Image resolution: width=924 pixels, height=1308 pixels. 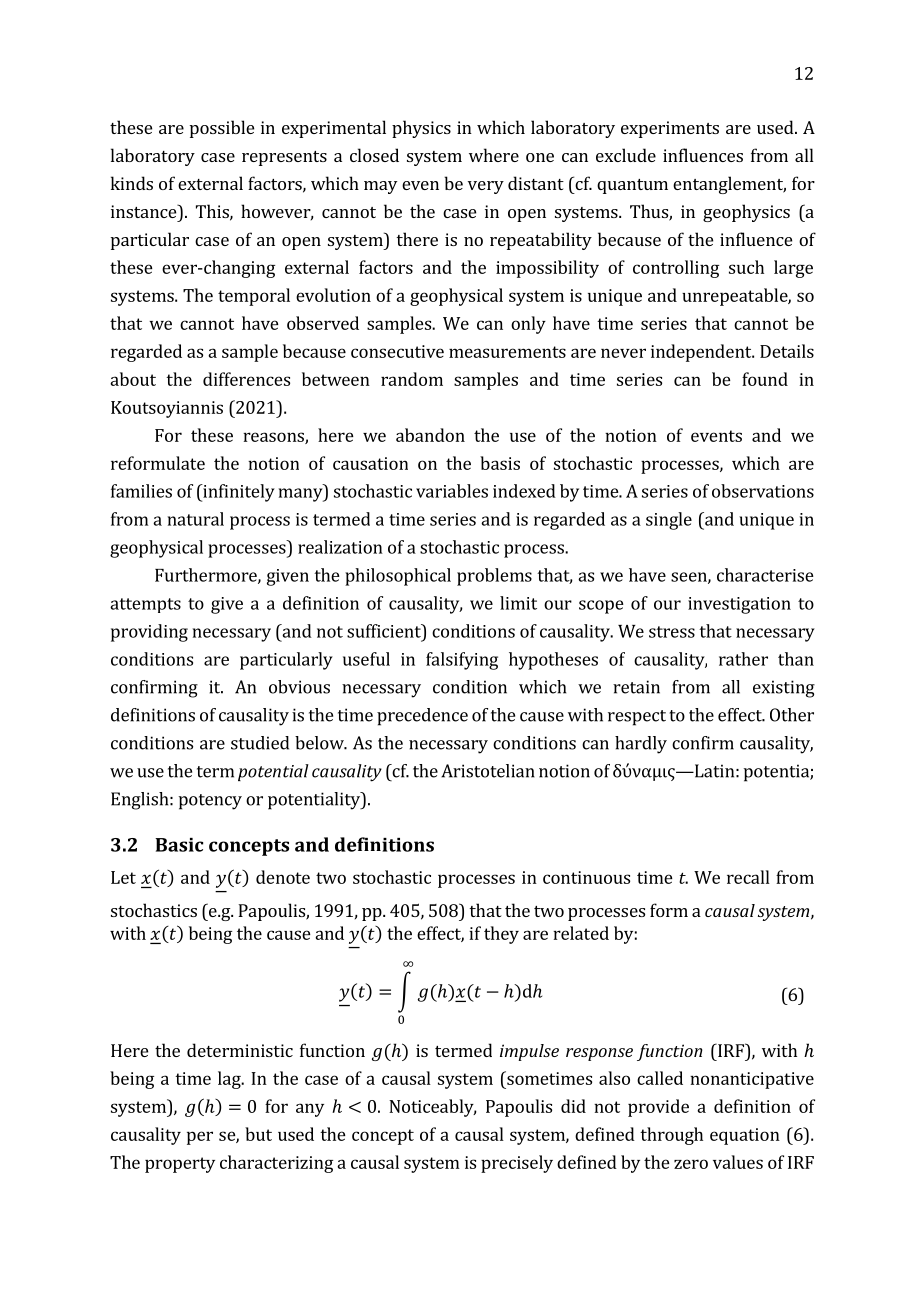 I want to click on property, so click(x=180, y=1165).
